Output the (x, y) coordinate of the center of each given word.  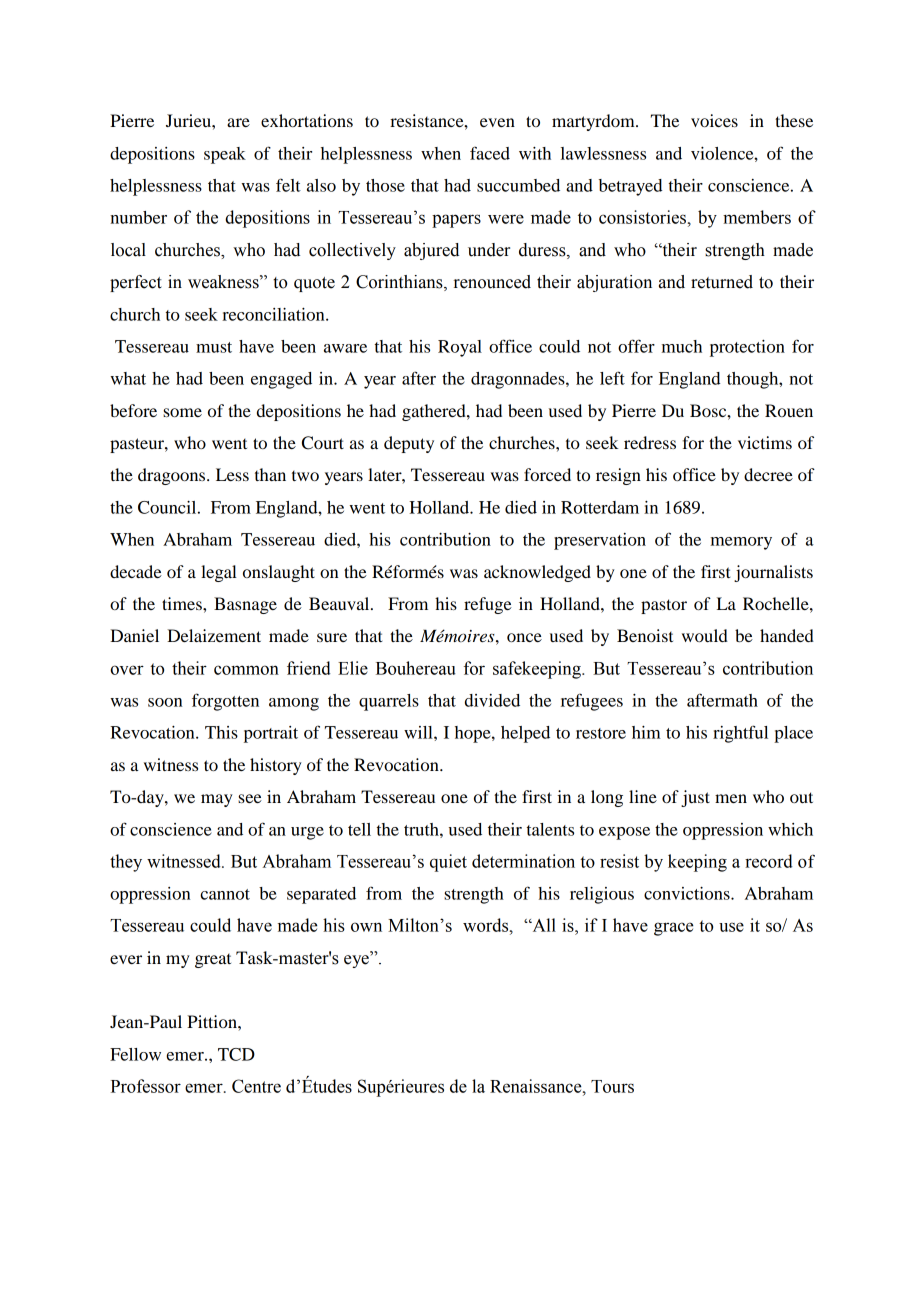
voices (714, 120)
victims (765, 442)
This (221, 732)
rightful (740, 734)
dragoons (173, 476)
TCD (236, 1054)
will (419, 732)
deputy (409, 444)
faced (490, 153)
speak (225, 155)
